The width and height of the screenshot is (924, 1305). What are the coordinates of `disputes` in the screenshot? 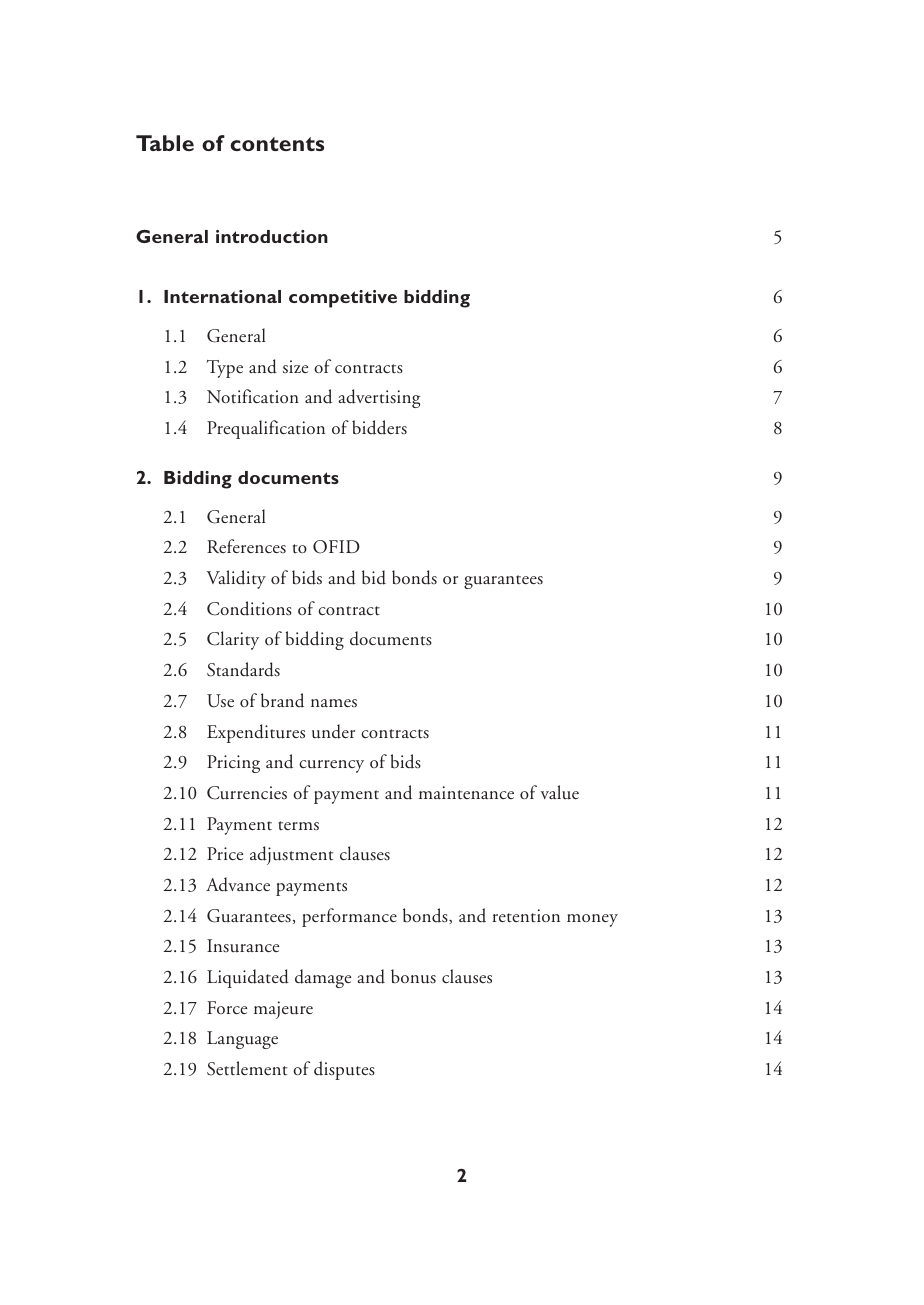 It's located at (344, 1070).
